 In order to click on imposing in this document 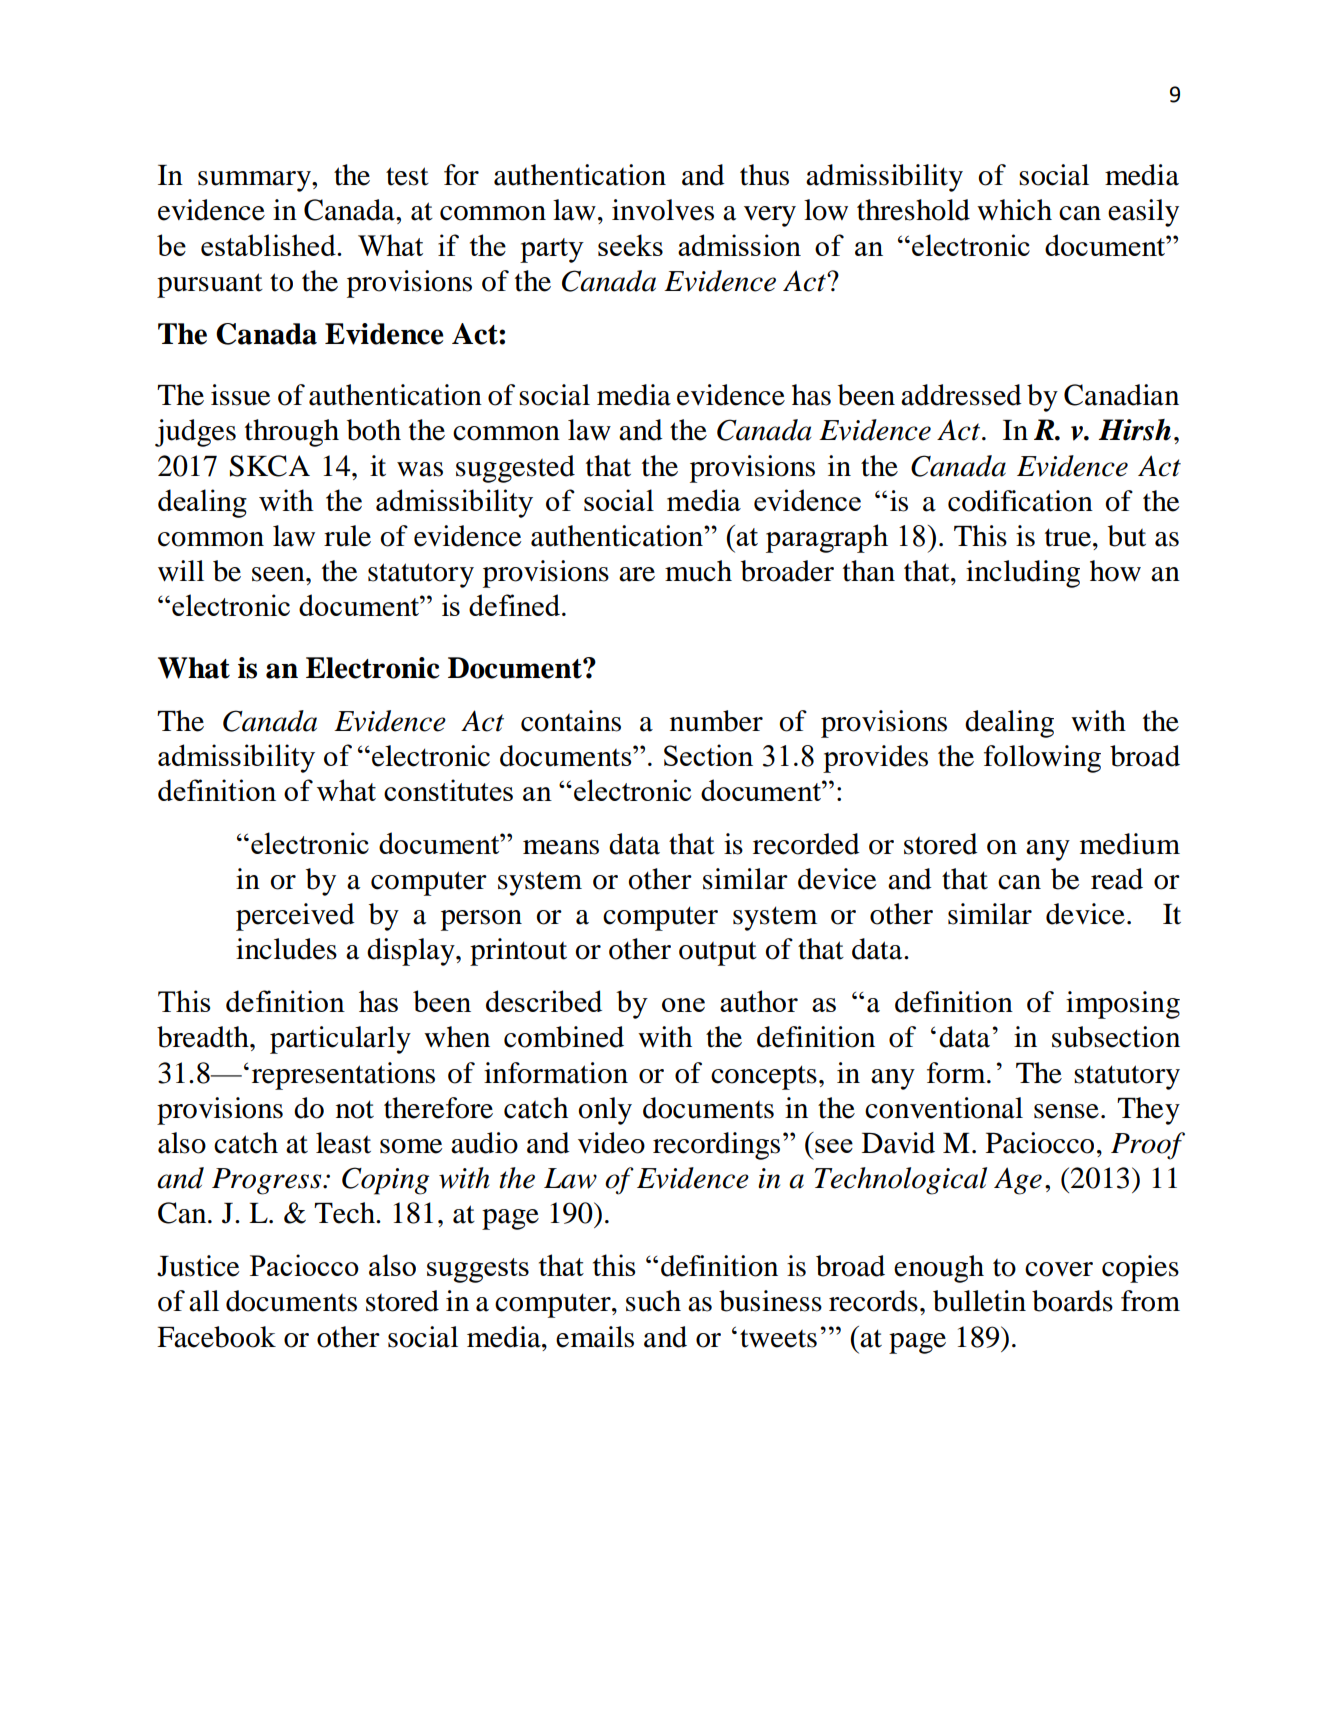, I will do `click(1123, 1005)`.
